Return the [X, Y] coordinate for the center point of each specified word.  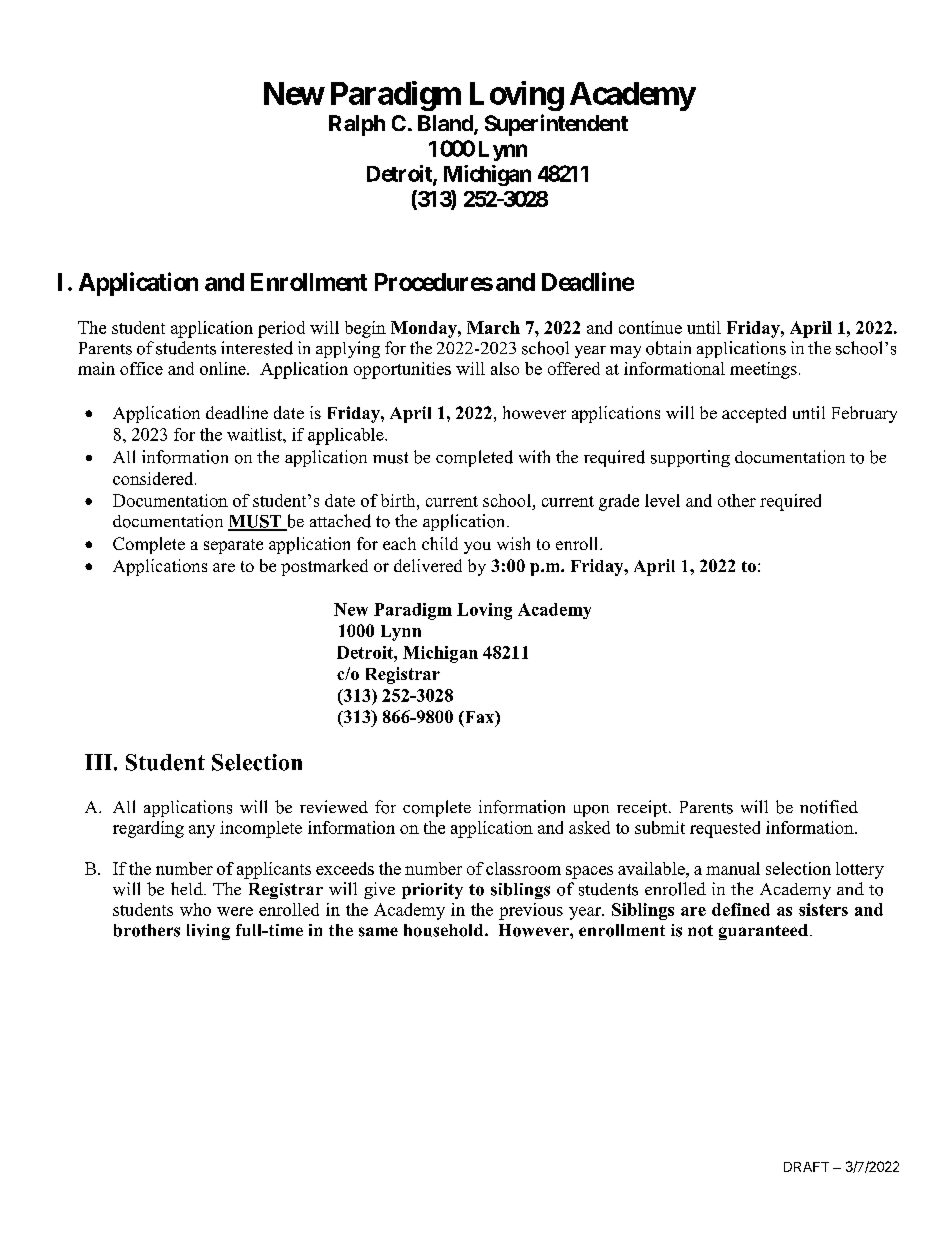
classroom [523, 868]
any [202, 831]
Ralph [357, 125]
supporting [690, 458]
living [208, 932]
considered [154, 478]
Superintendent [556, 125]
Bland [446, 124]
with [534, 456]
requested [725, 829]
